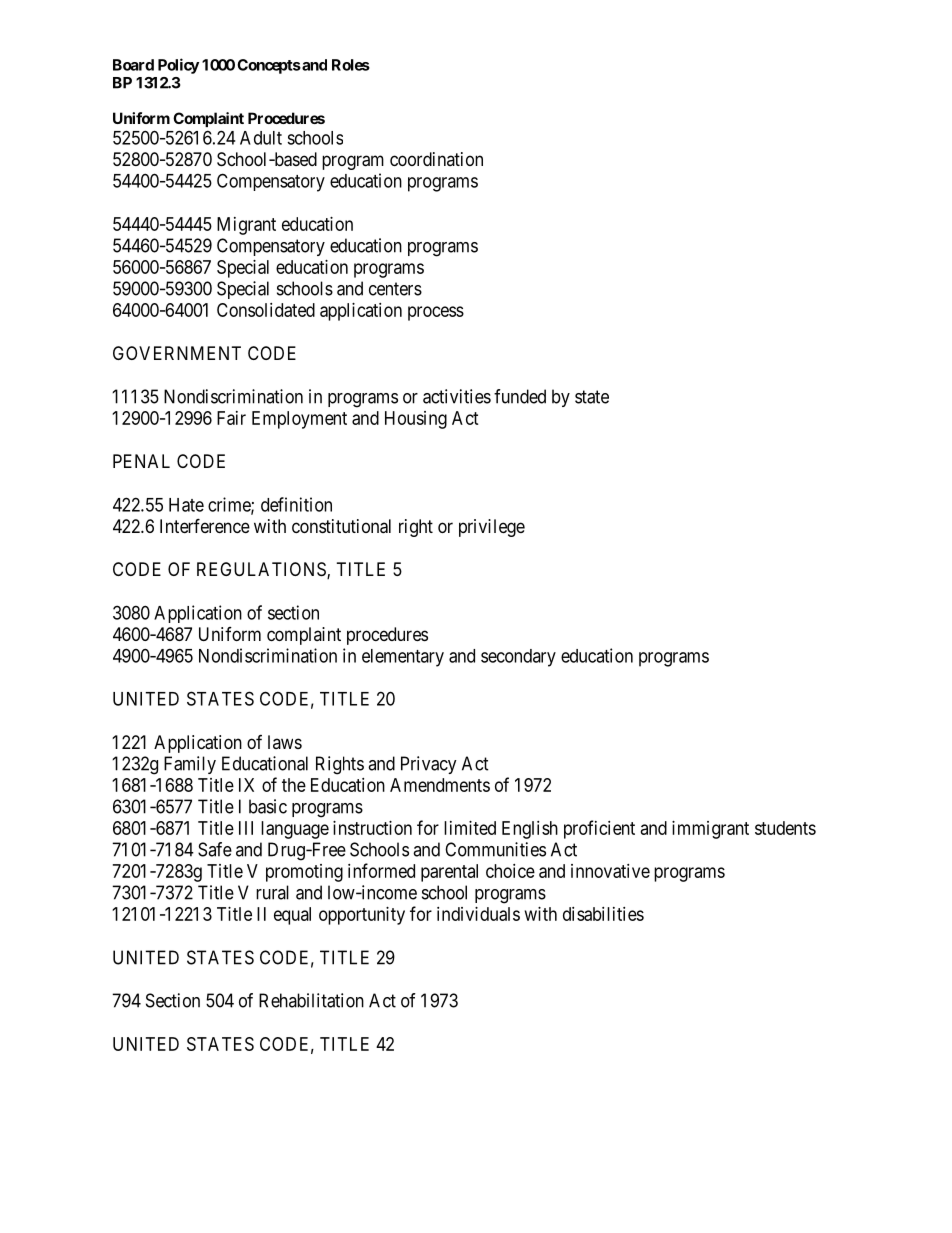 This screenshot has width=952, height=1233. I want to click on centers, so click(395, 289).
